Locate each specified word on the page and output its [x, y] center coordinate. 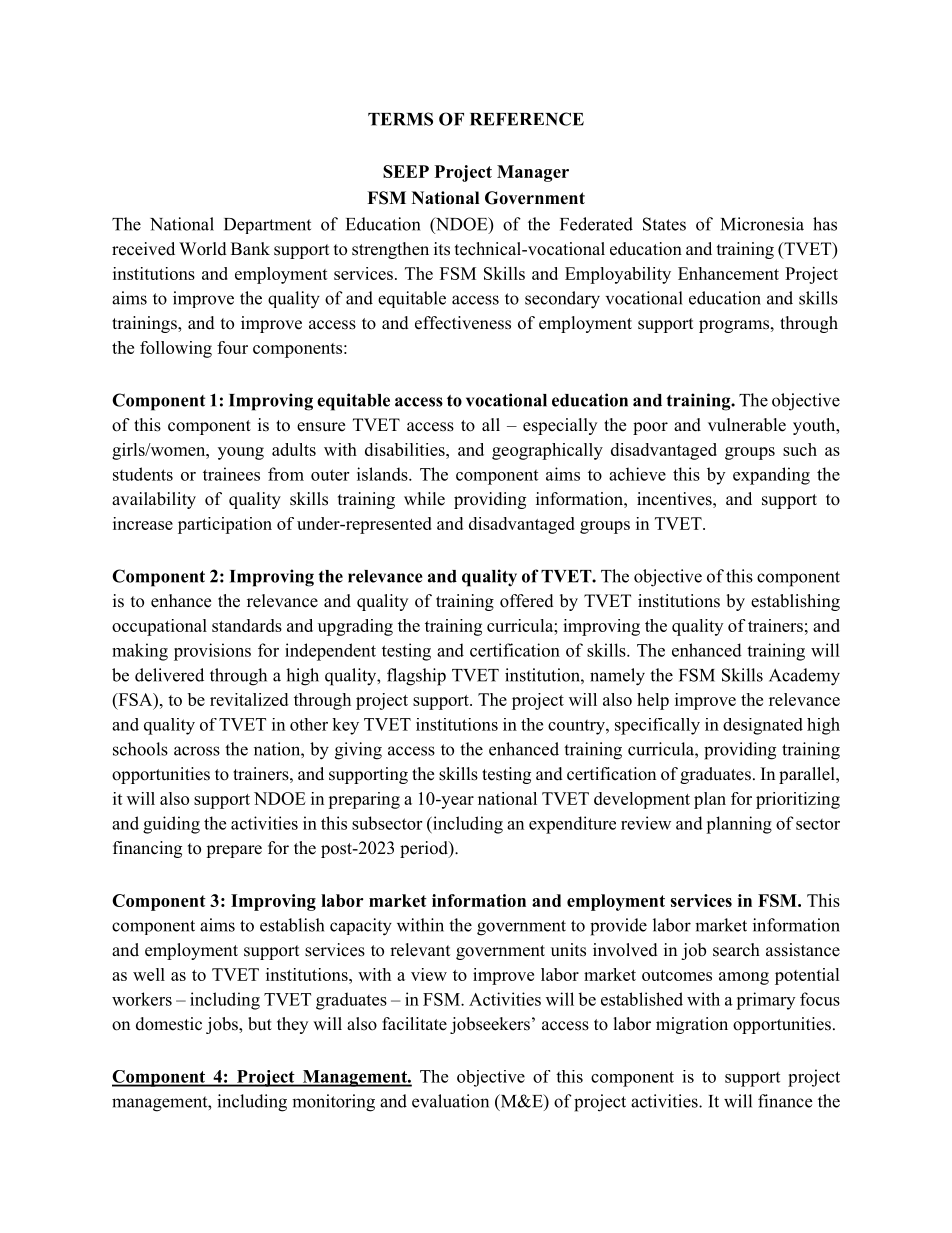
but [260, 1024]
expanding [771, 476]
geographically [547, 451]
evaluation [450, 1101]
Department [267, 226]
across [197, 751]
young [241, 453]
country [577, 727]
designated [763, 726]
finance [785, 1101]
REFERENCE [527, 119]
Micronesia [762, 224]
